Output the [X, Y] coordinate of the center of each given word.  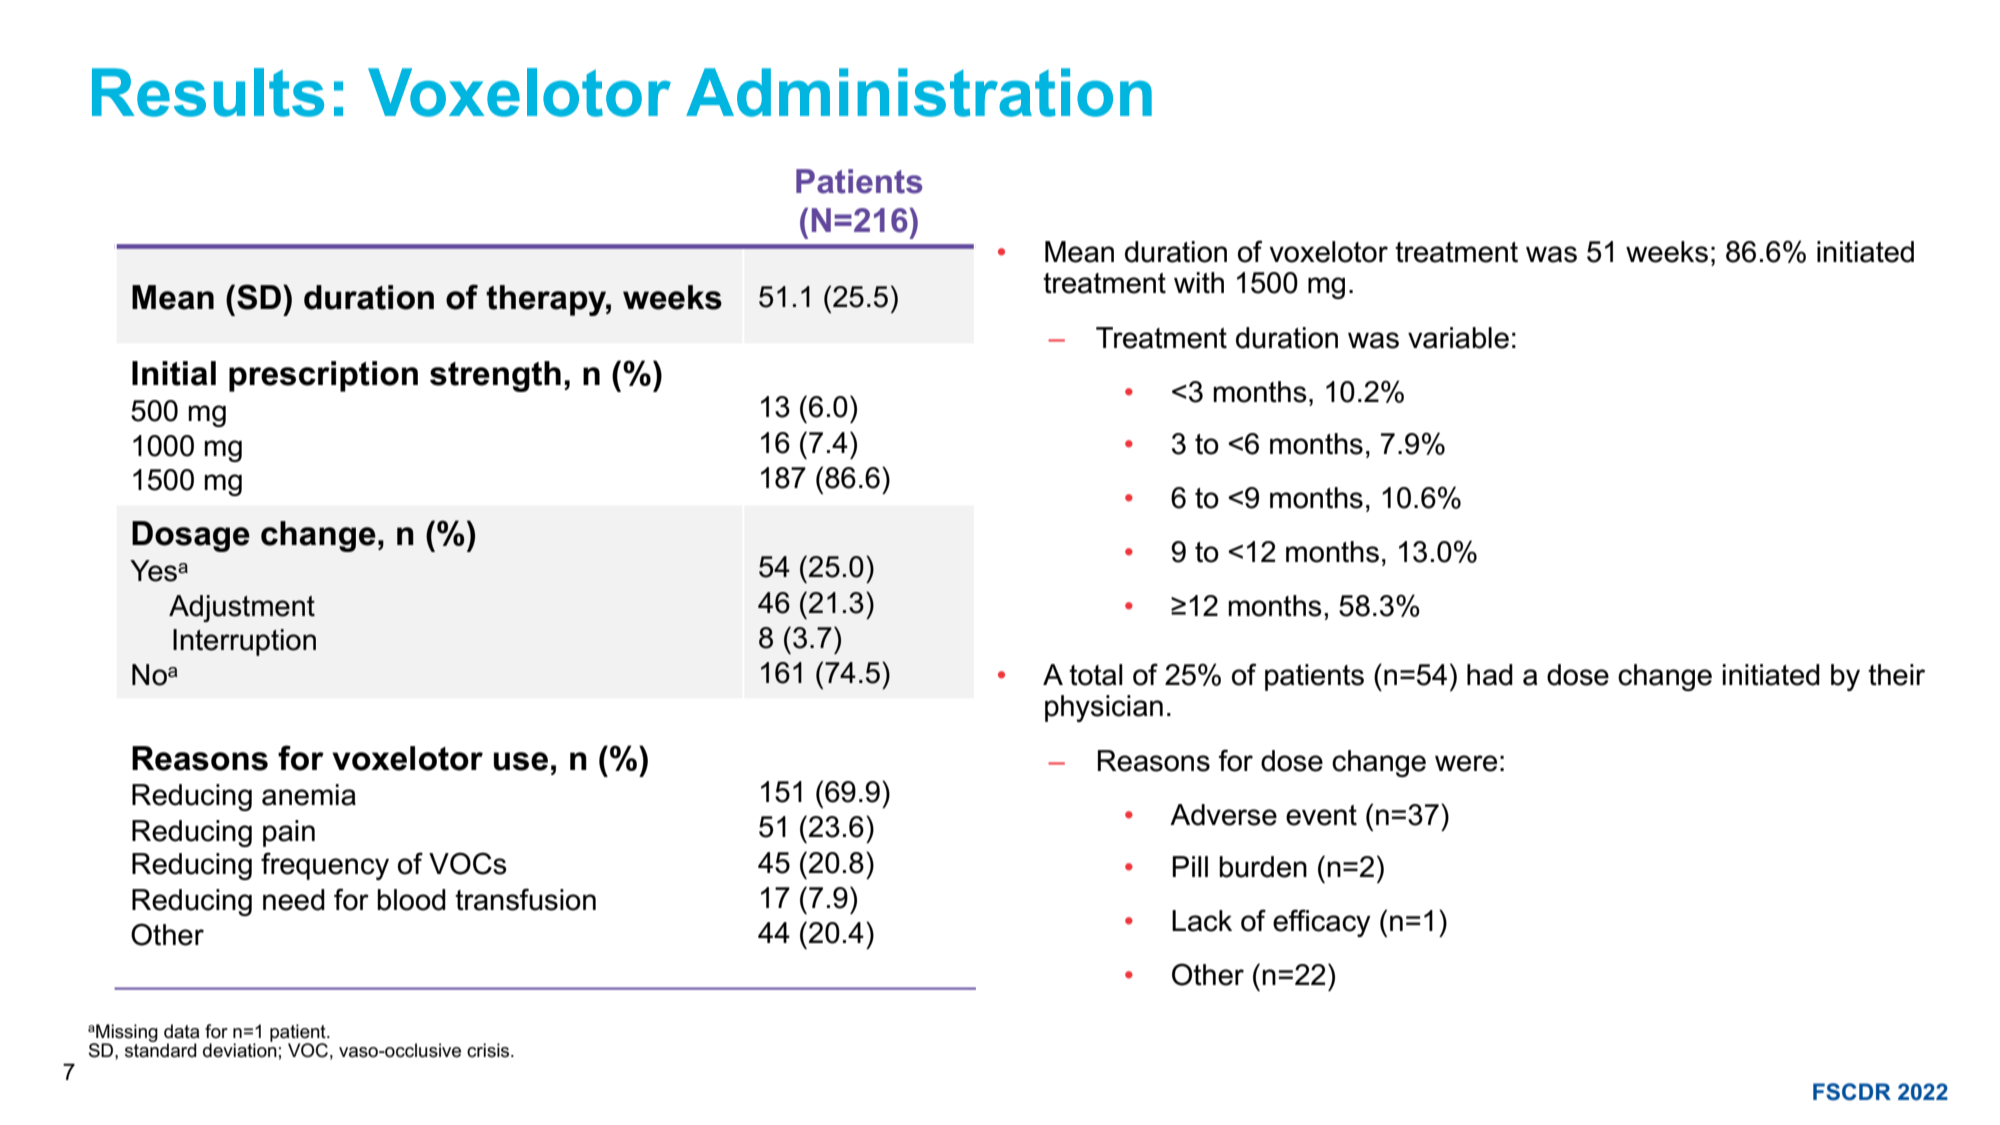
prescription [323, 376]
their [1896, 675]
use [521, 761]
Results [208, 92]
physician [1104, 708]
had [1490, 675]
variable [1458, 338]
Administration [919, 92]
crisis [489, 1050]
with [1199, 283]
